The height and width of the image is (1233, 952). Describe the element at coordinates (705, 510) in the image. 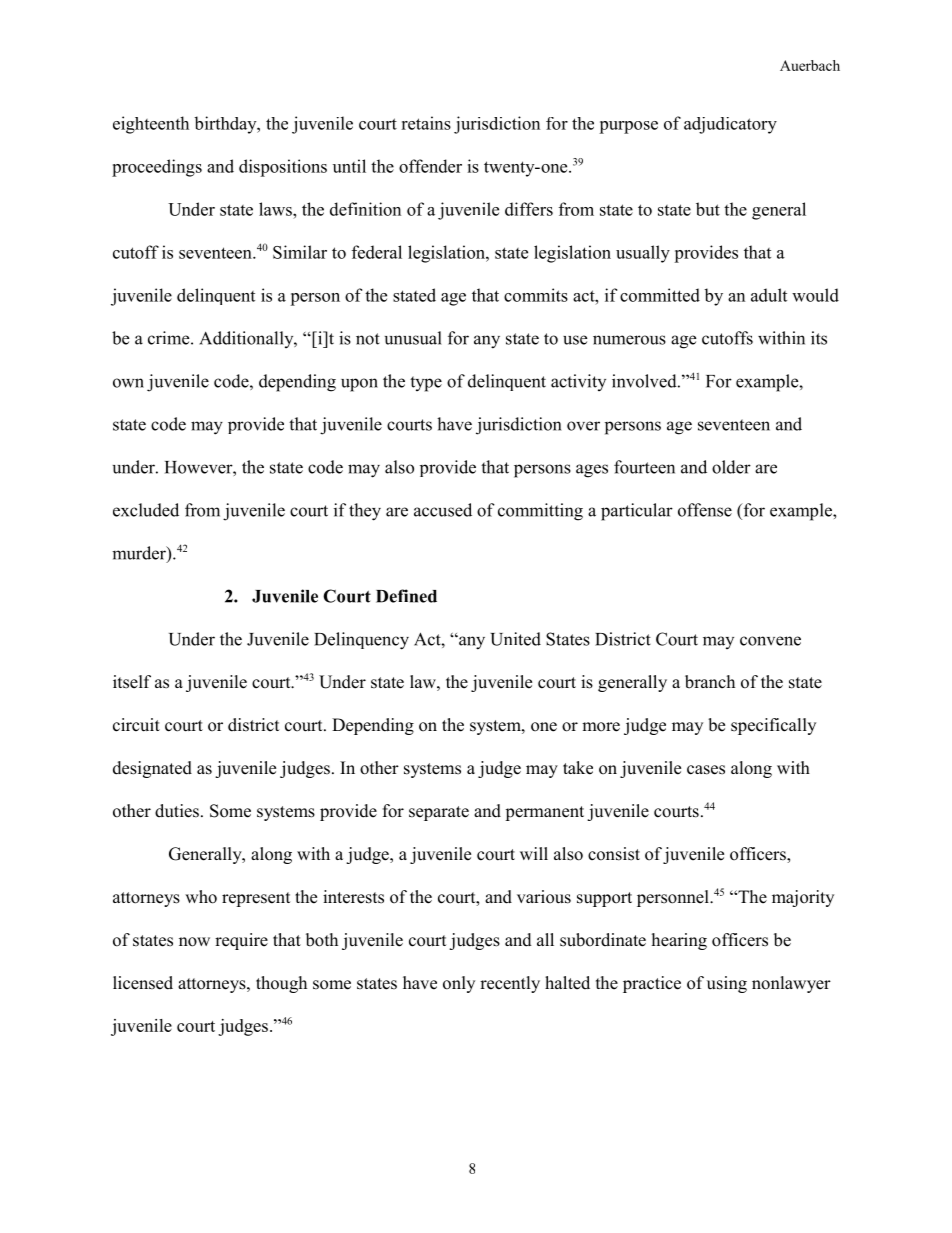

I see `offense` at that location.
